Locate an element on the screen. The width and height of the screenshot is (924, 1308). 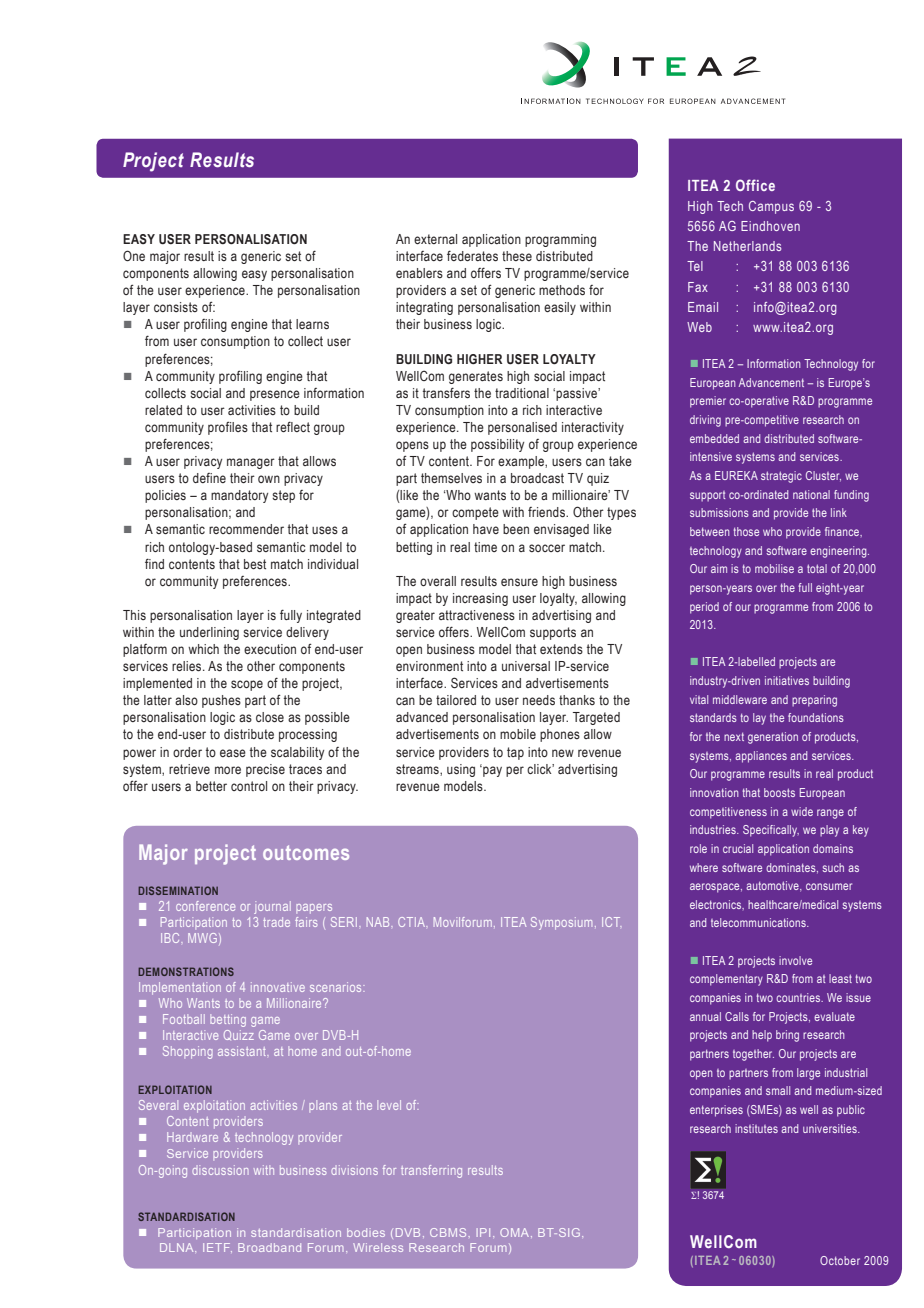
possibility is located at coordinates (497, 445).
